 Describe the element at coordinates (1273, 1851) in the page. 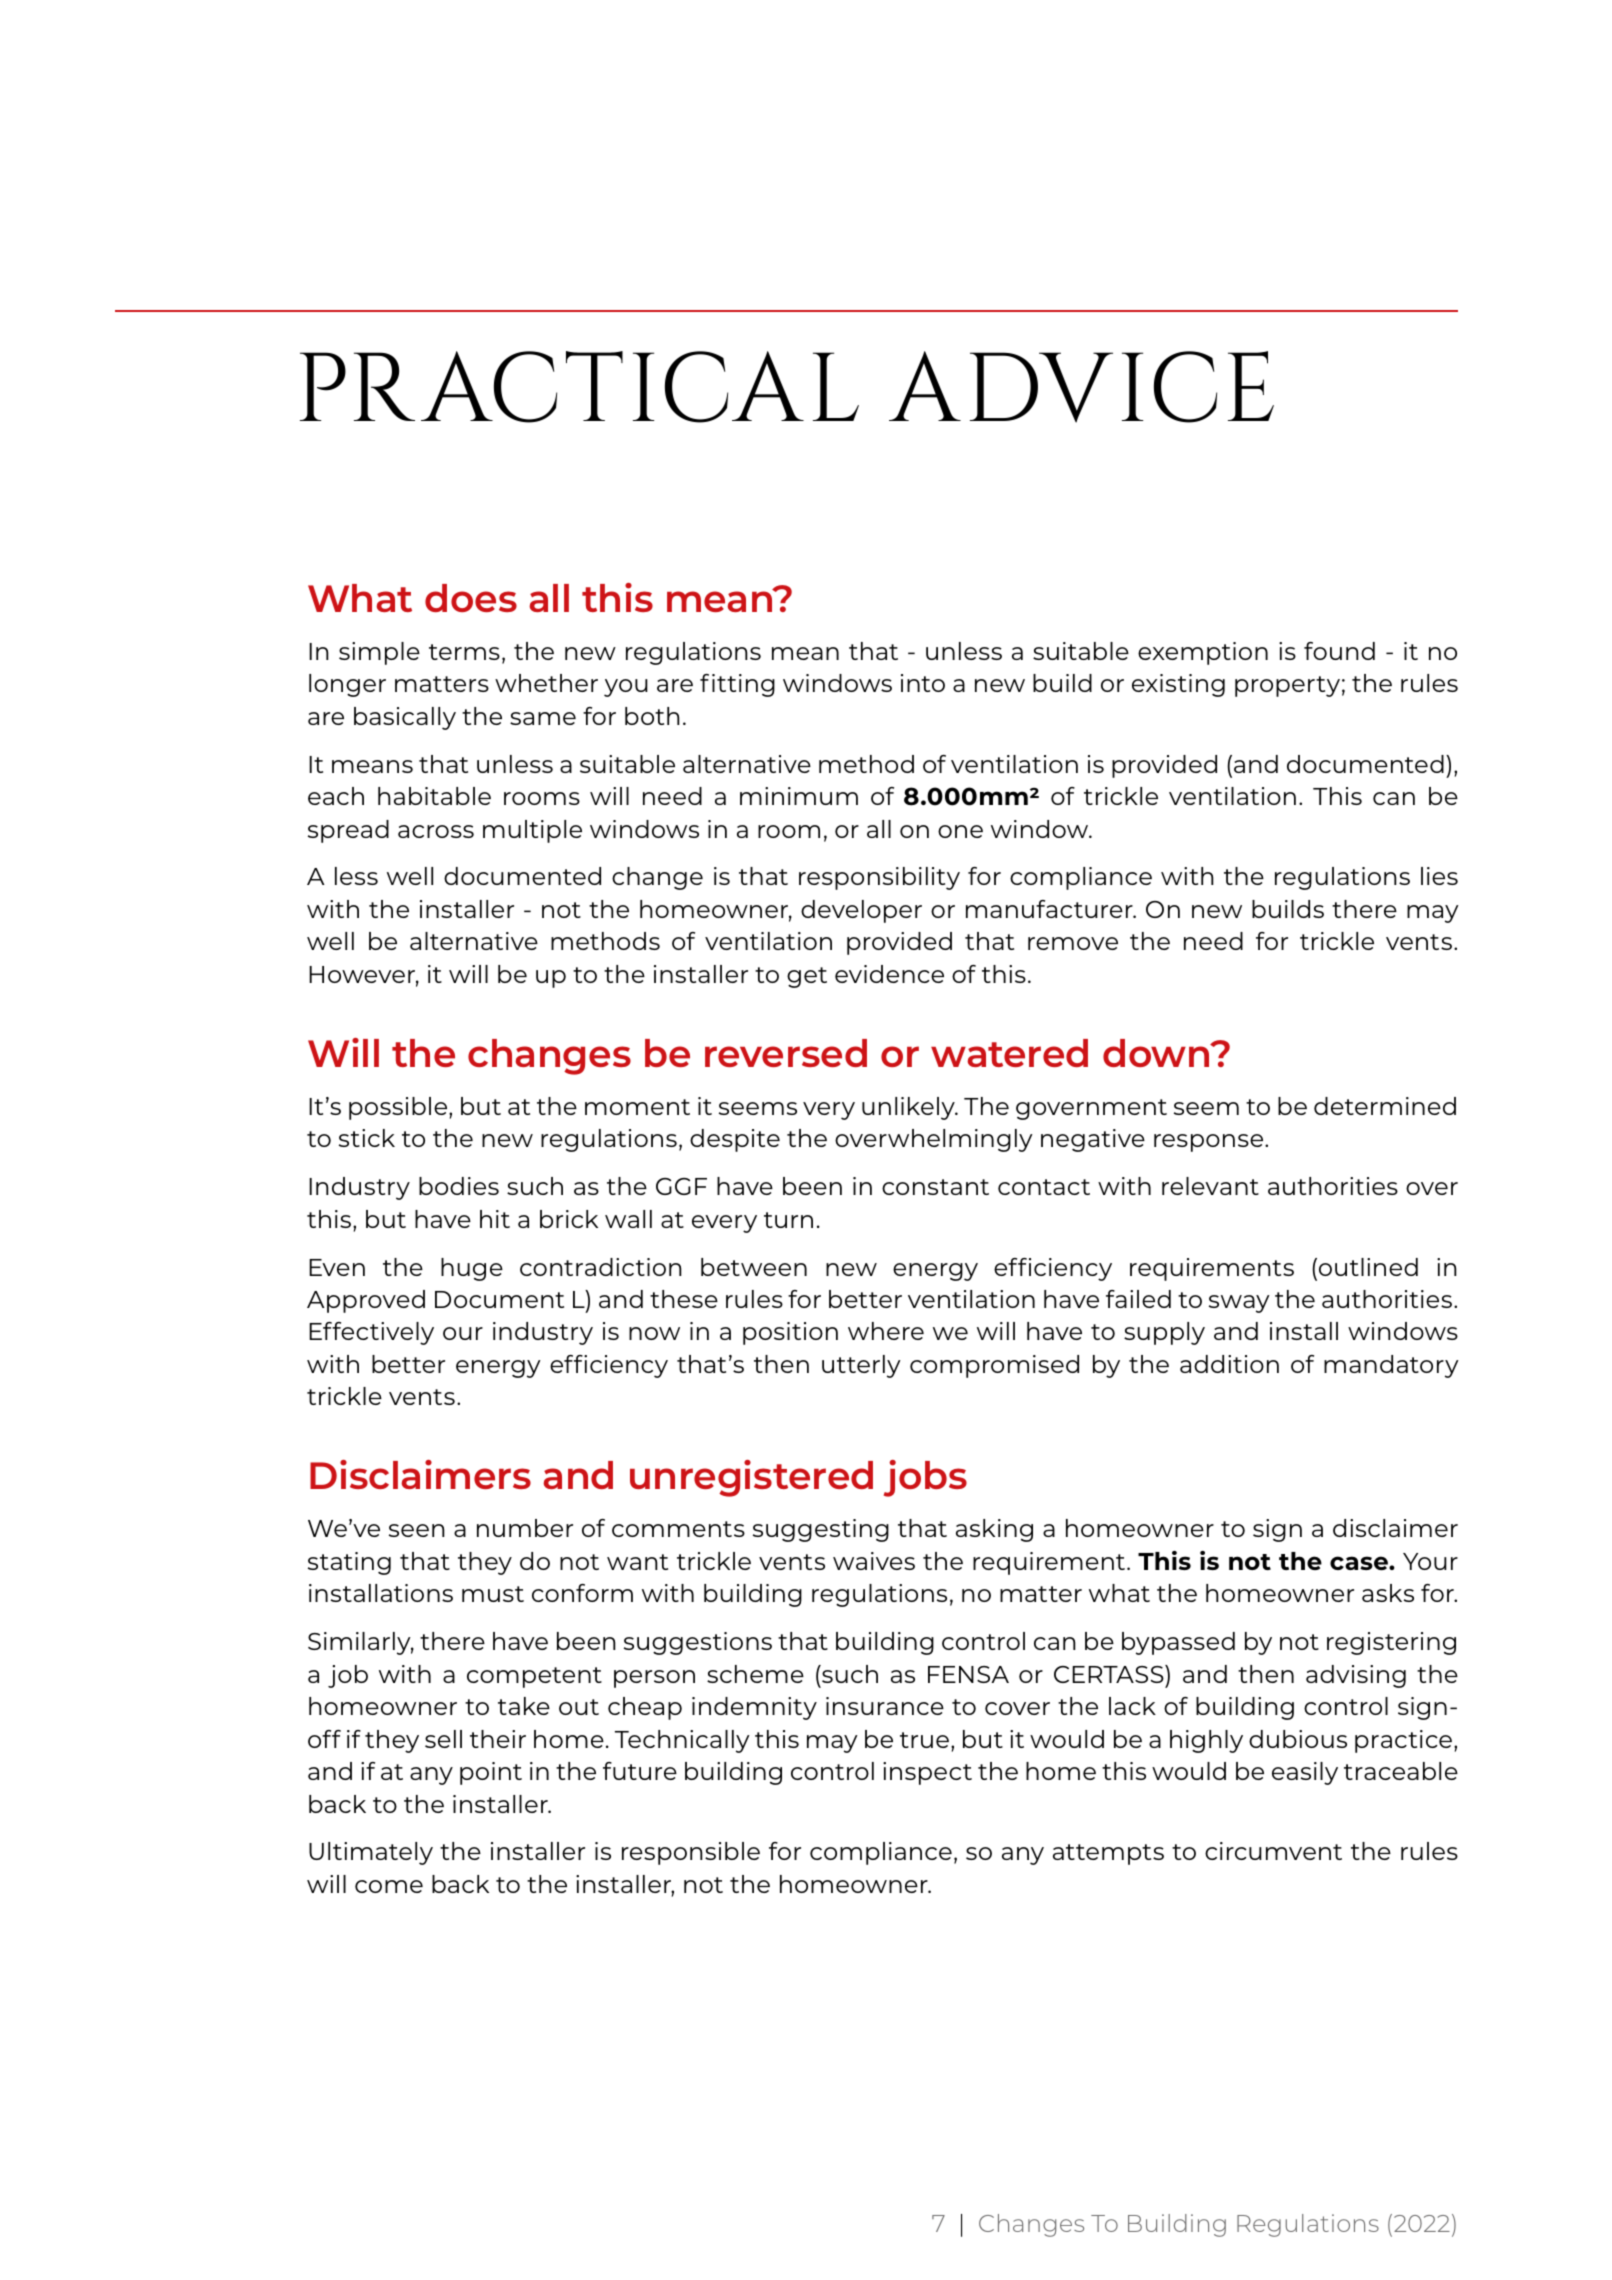

I see `circumvent` at that location.
